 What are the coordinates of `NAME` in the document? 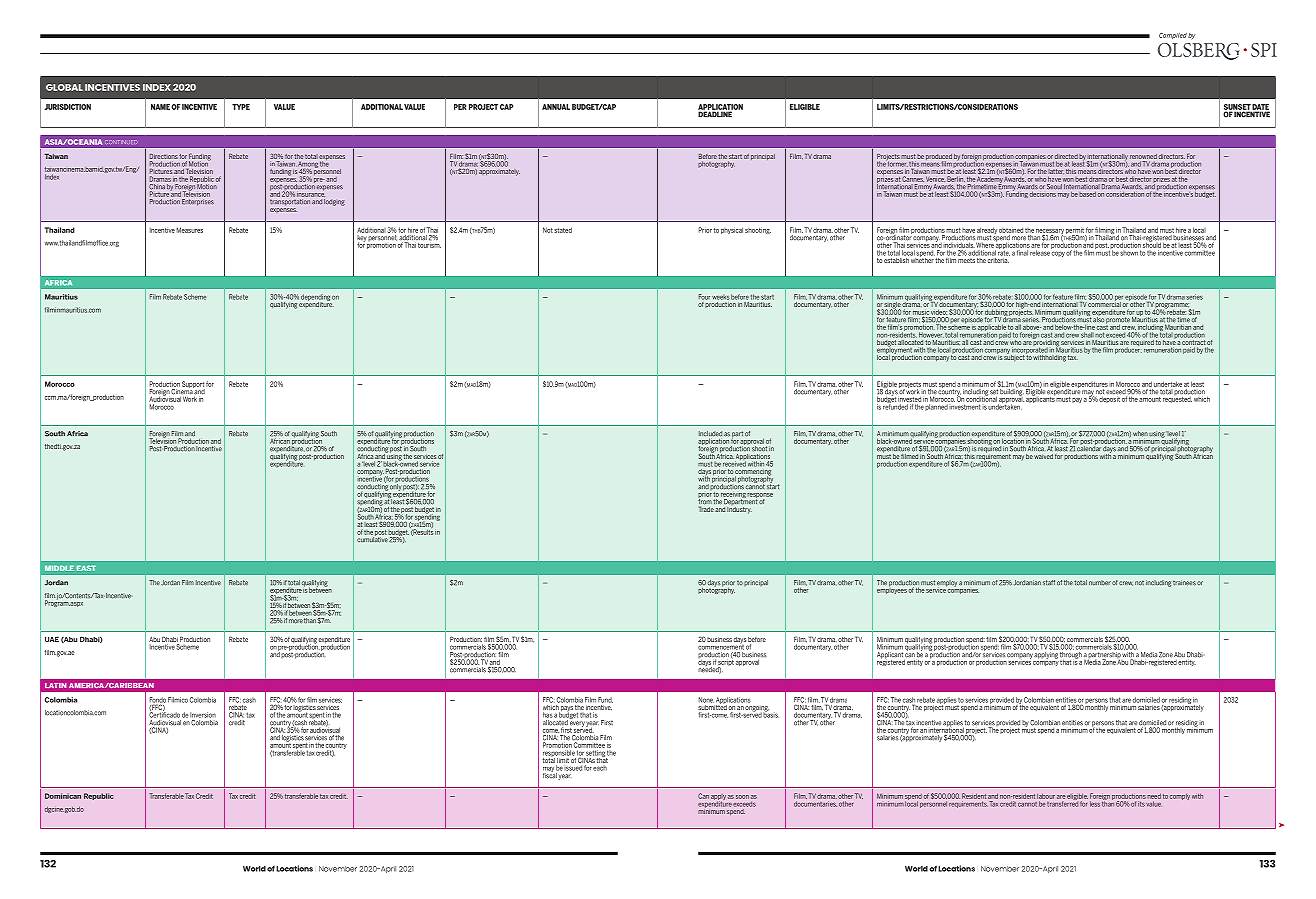 It's located at (160, 107).
